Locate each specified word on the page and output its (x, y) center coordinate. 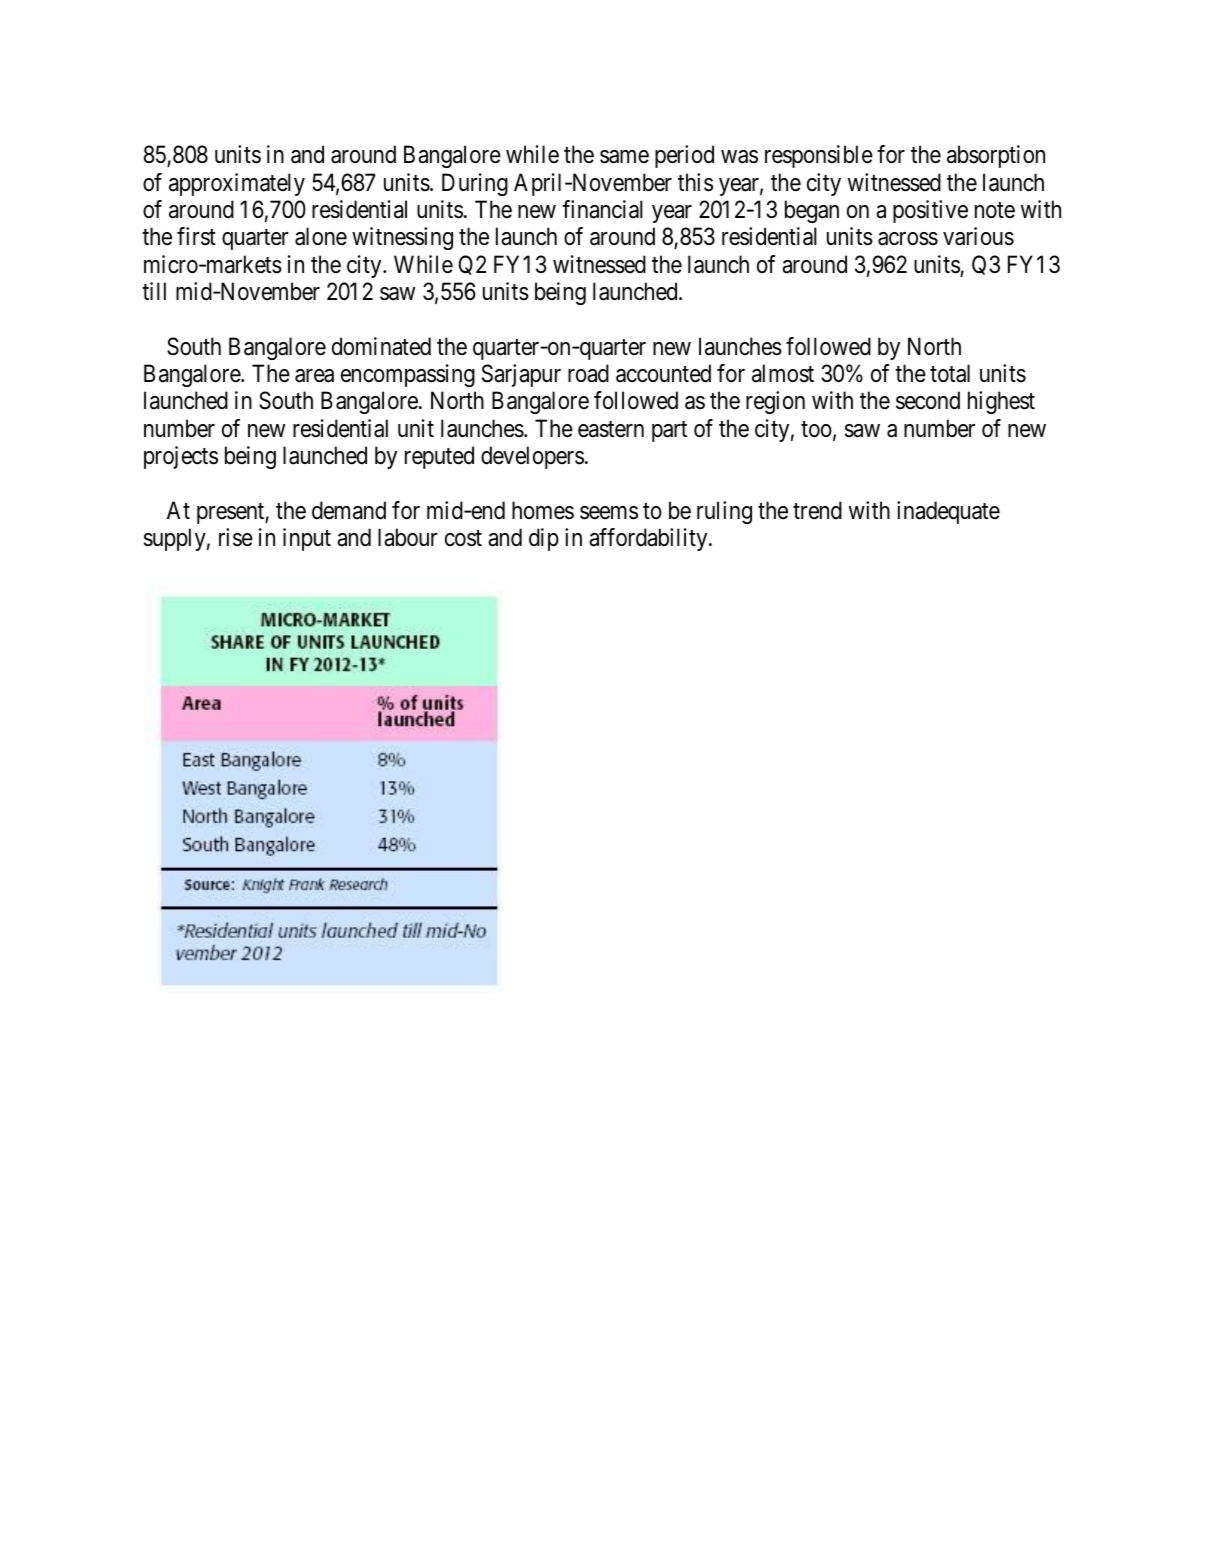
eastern (611, 429)
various (978, 236)
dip (544, 539)
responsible (819, 156)
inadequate (948, 512)
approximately (237, 184)
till (154, 291)
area (314, 376)
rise (236, 537)
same (624, 157)
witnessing (402, 238)
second (928, 400)
